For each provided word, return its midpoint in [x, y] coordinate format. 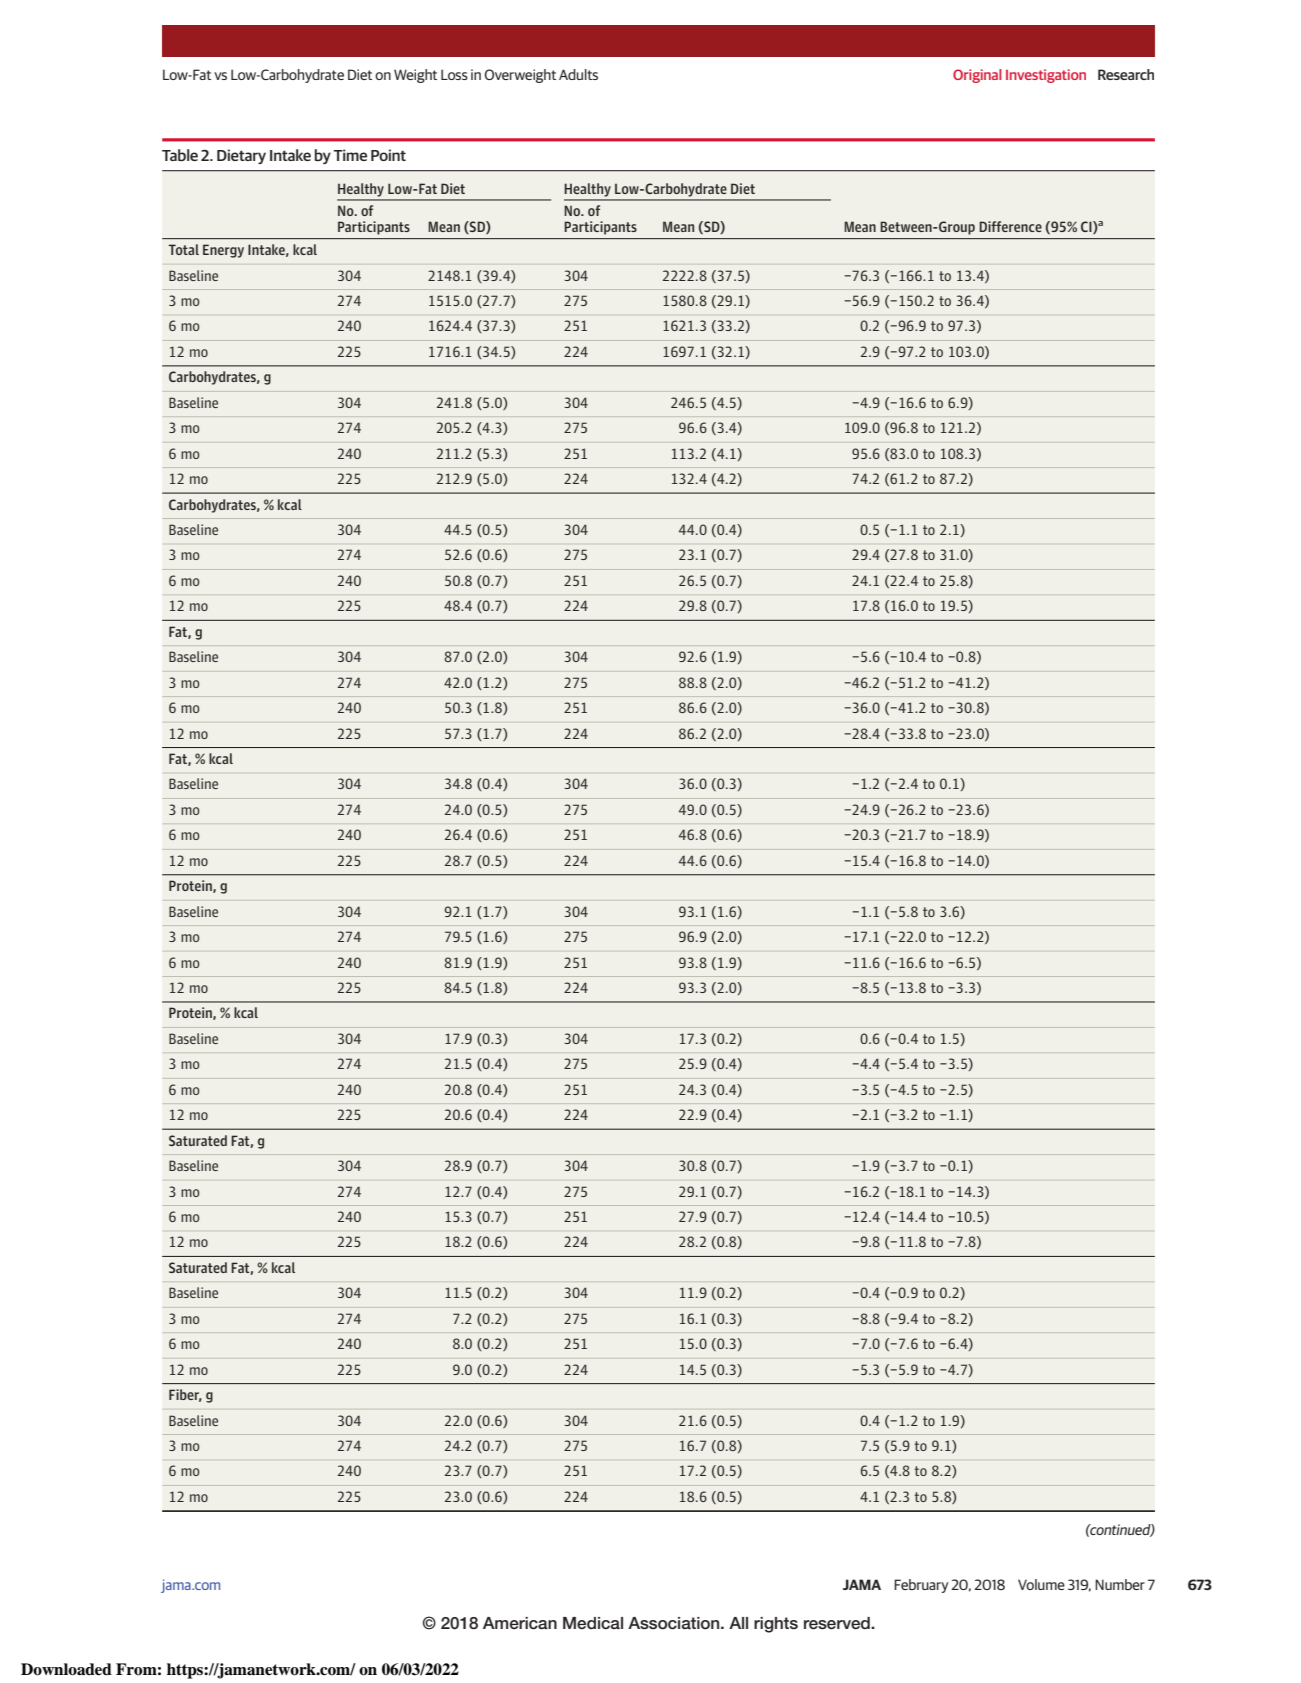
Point [388, 155]
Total [184, 249]
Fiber [185, 1395]
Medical [593, 1623]
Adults [578, 74]
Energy [223, 251]
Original [977, 76]
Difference [1010, 226]
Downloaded [66, 1669]
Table [180, 155]
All [738, 1623]
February [921, 1586]
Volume [1041, 1584]
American [520, 1623]
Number [1120, 1584]
